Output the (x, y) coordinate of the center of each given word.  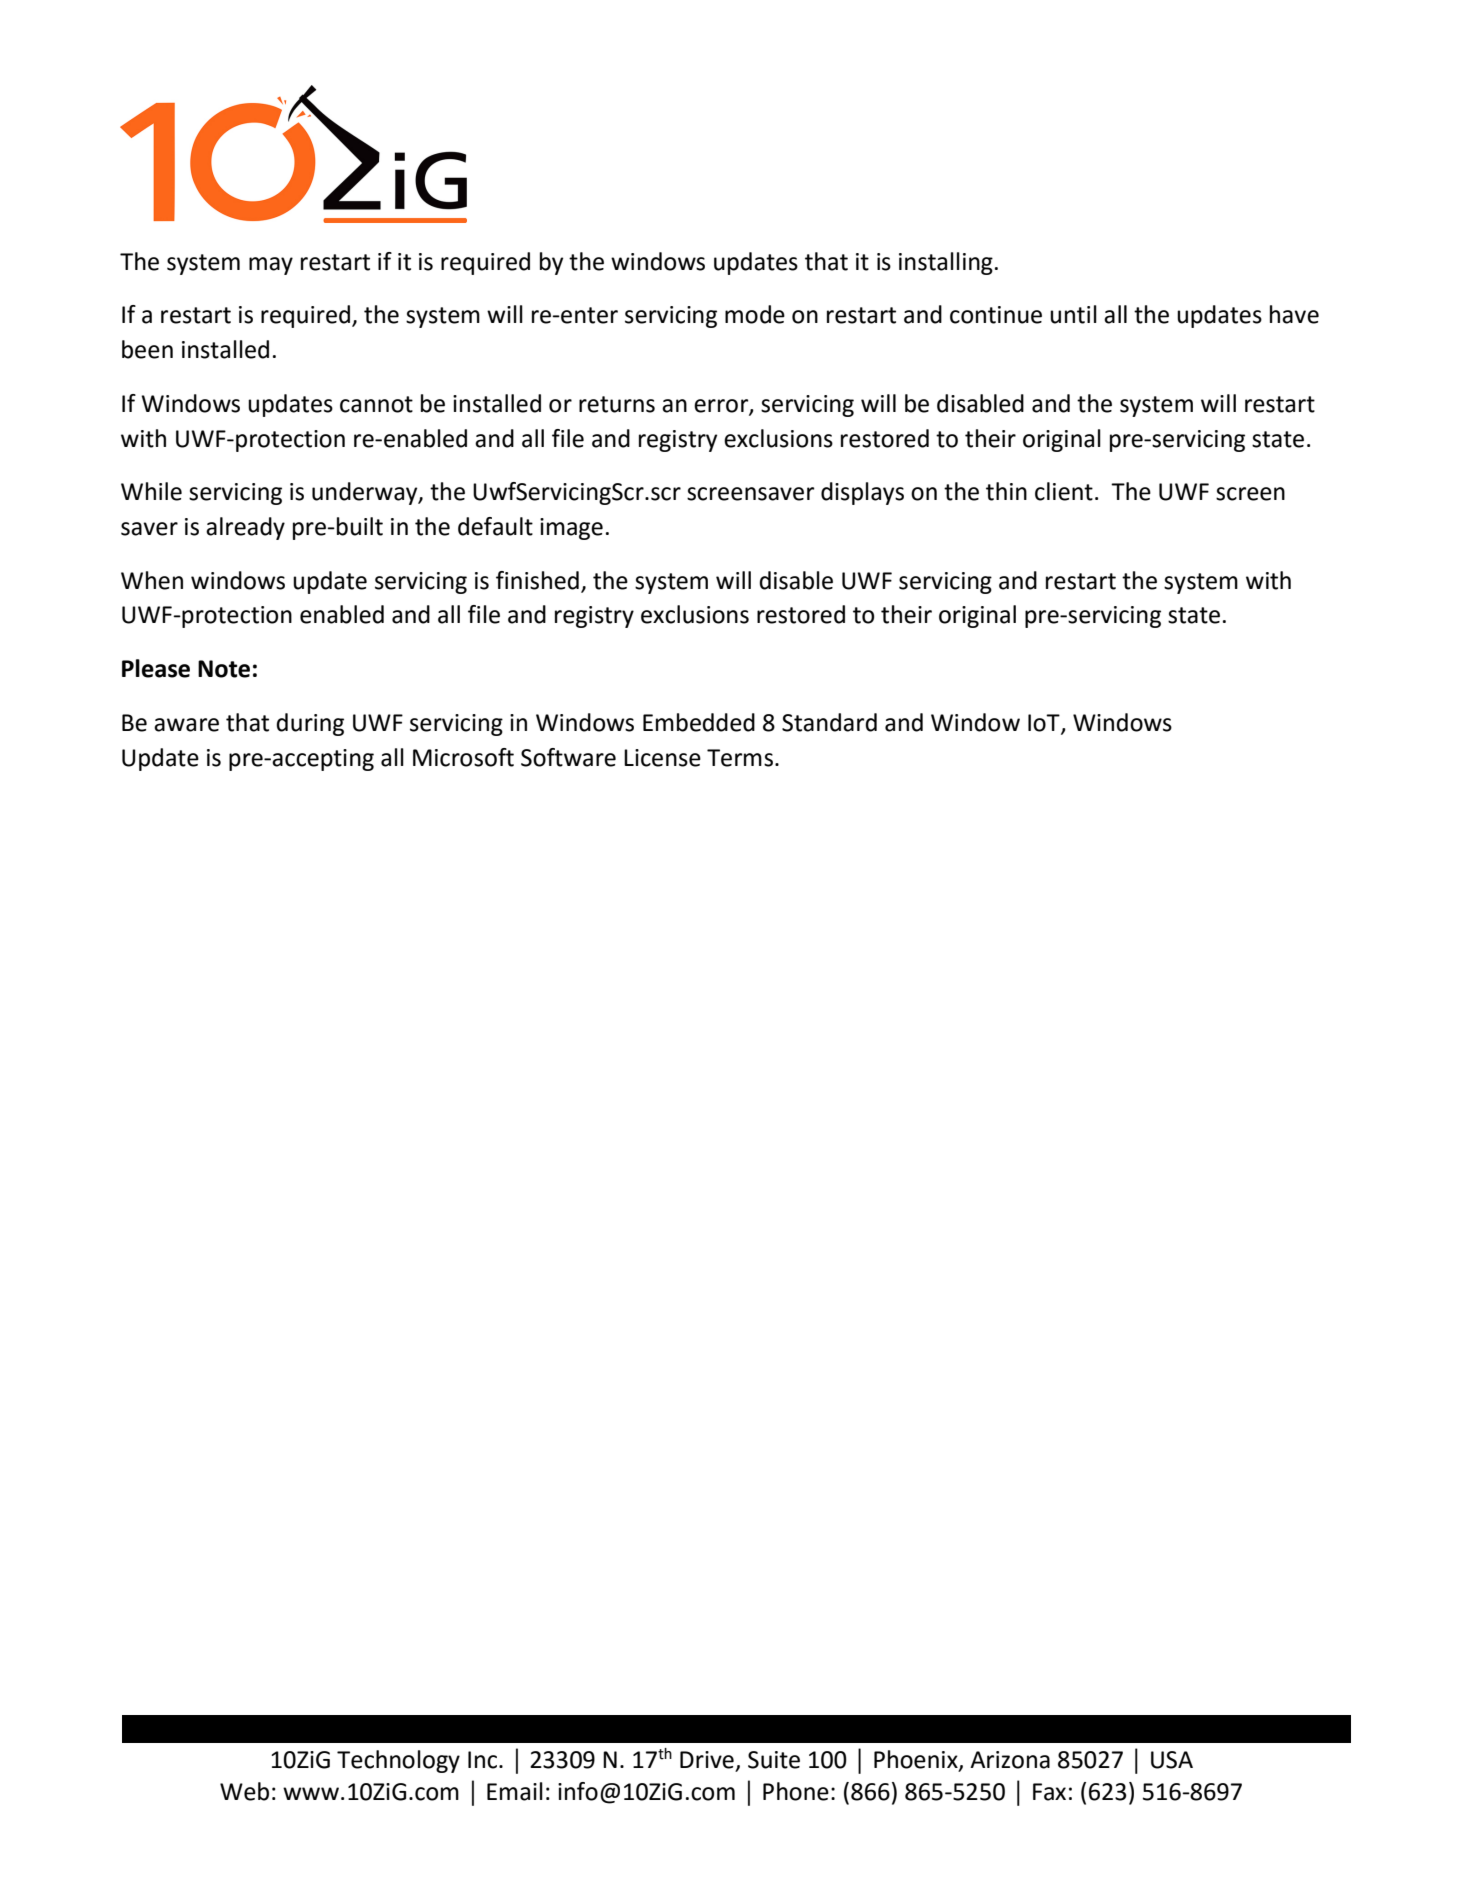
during (310, 724)
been (147, 349)
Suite (774, 1760)
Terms (740, 758)
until (1073, 314)
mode (755, 314)
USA (1172, 1760)
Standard (829, 722)
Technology (398, 1761)
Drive (707, 1760)
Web (244, 1791)
